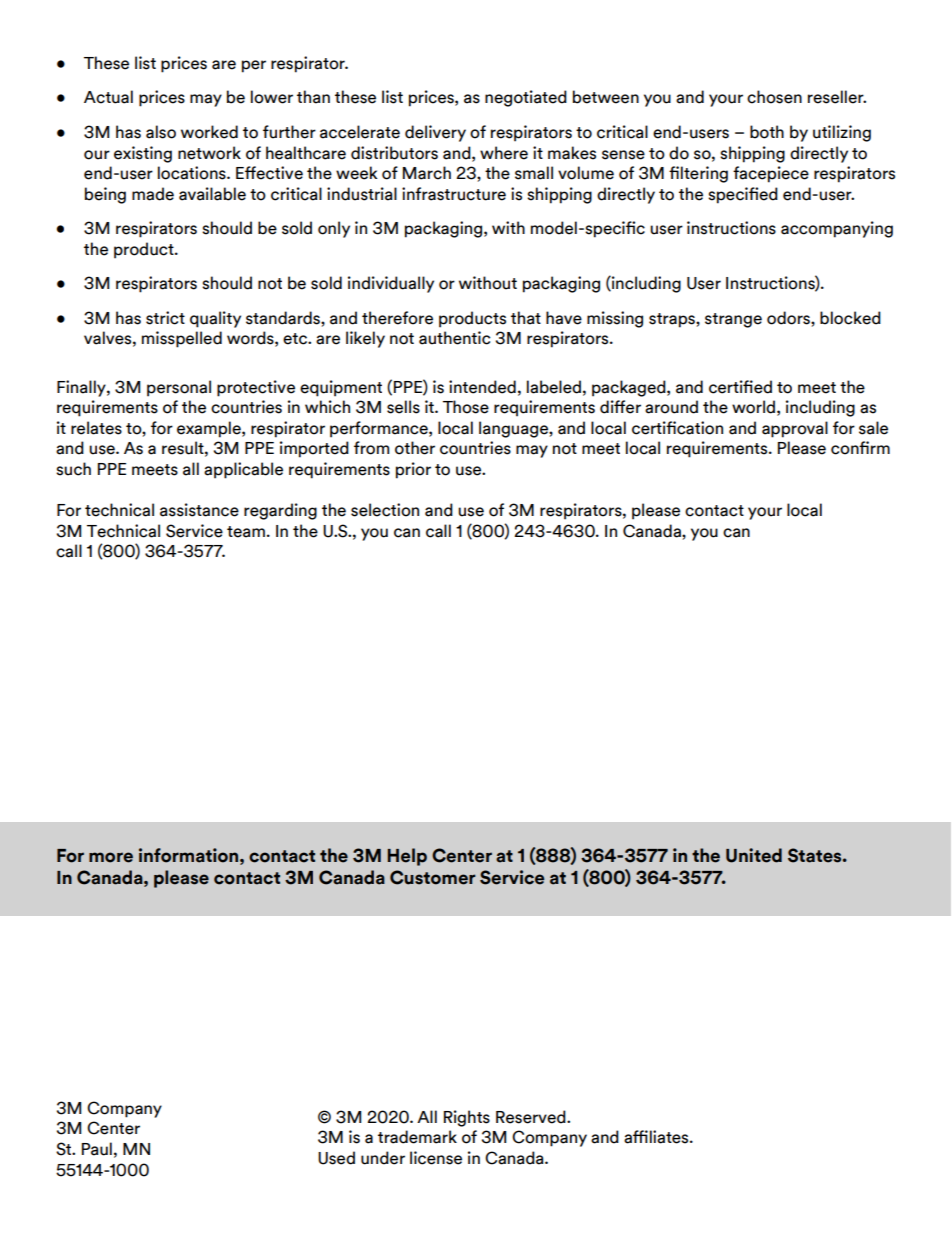 This page has height=1233, width=952. I want to click on United, so click(754, 855).
